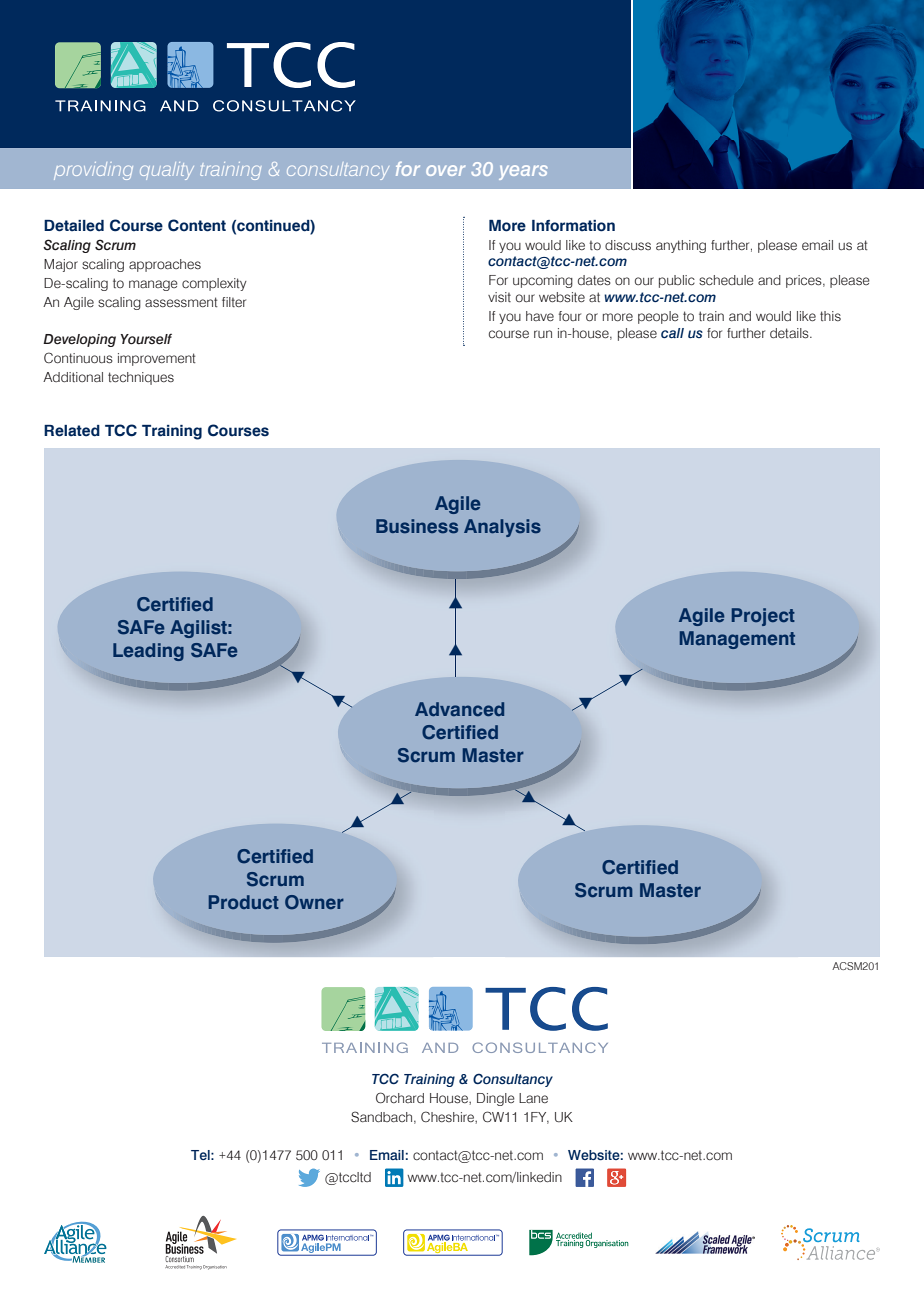 The image size is (924, 1308). I want to click on Lane, so click(533, 1098).
